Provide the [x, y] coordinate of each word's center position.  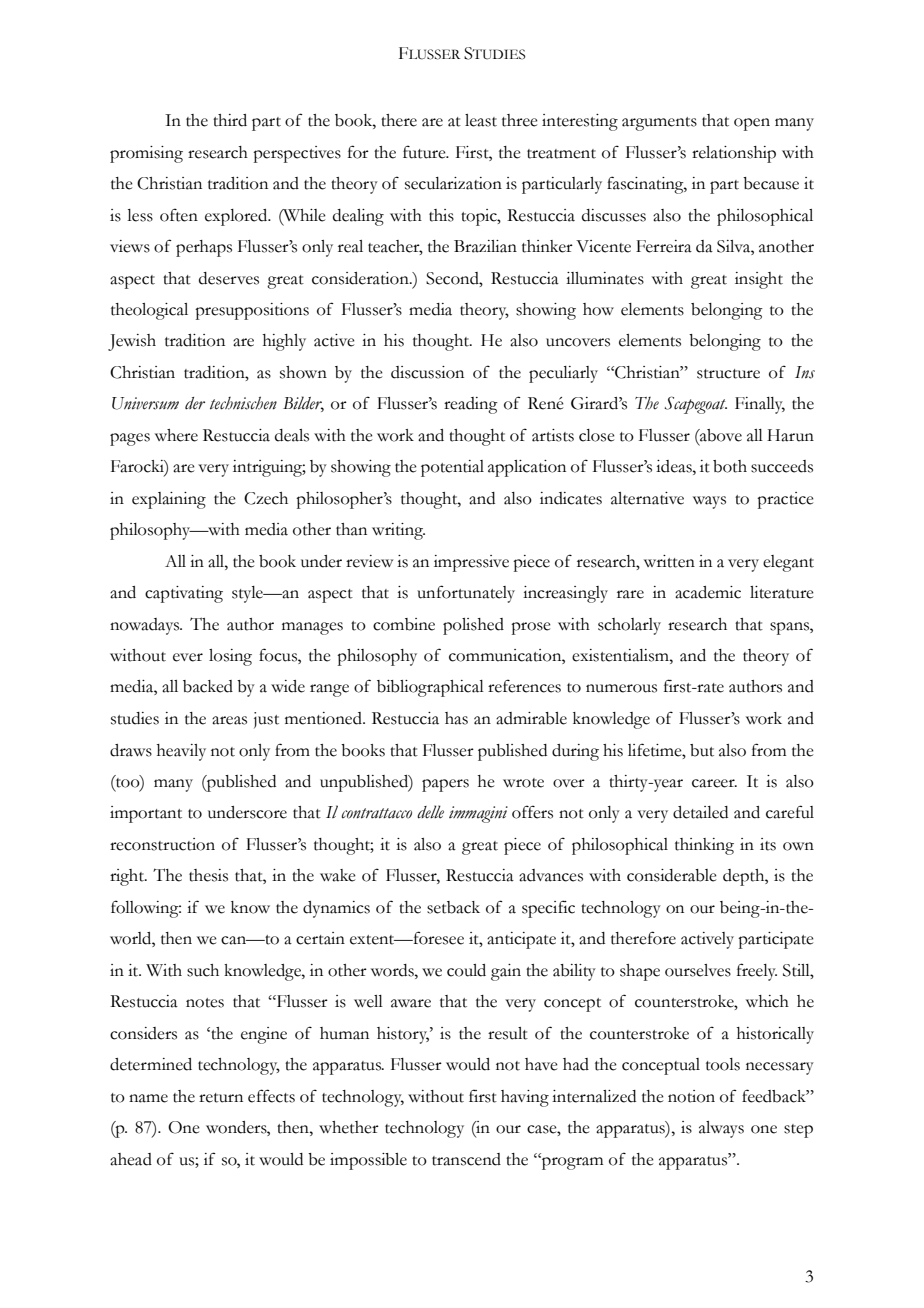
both [730, 466]
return [221, 1098]
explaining [169, 500]
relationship [734, 154]
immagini [478, 814]
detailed [700, 812]
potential [452, 468]
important [146, 814]
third [230, 120]
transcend [466, 1159]
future [425, 152]
